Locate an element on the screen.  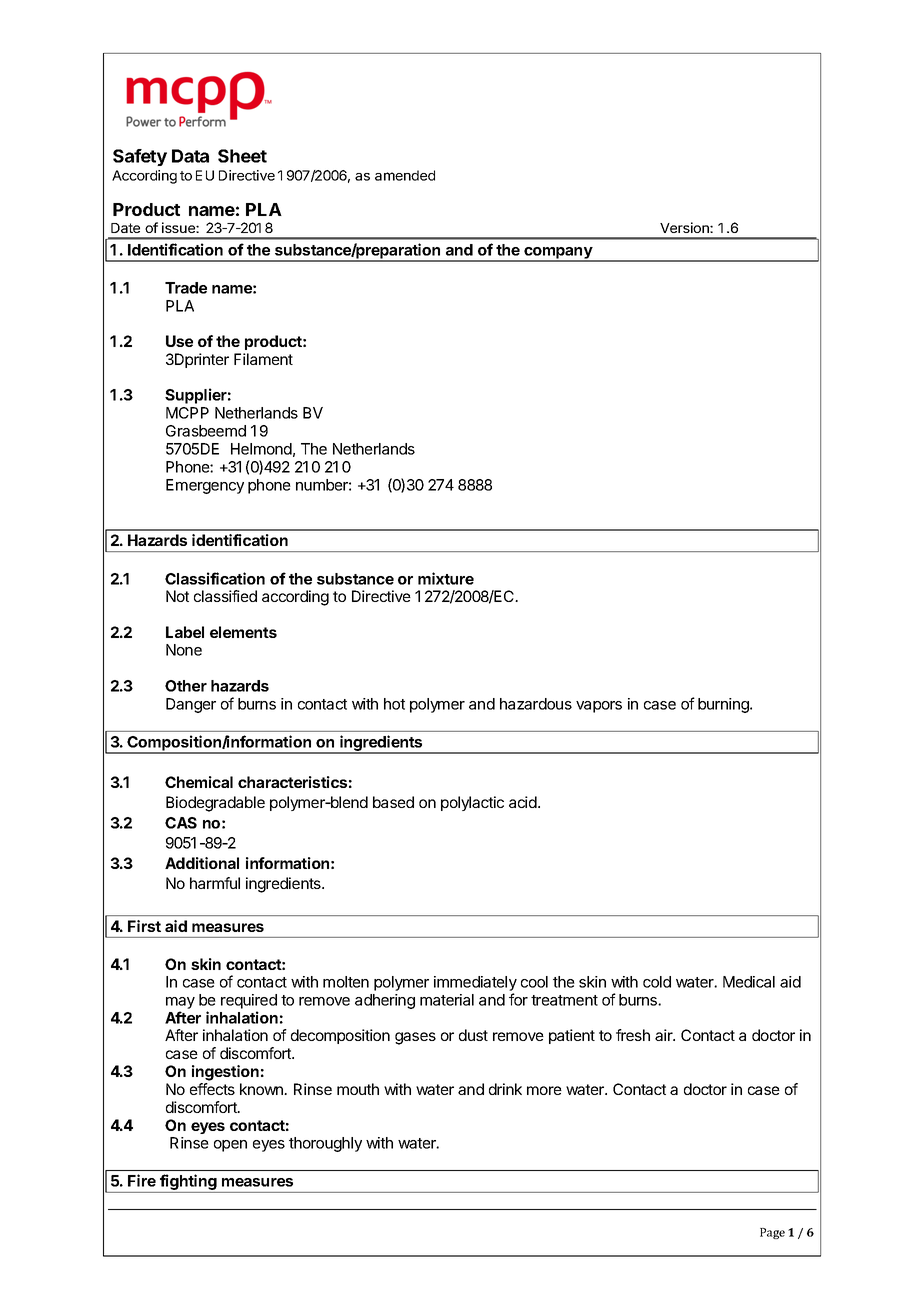
Page is located at coordinates (772, 1233).
